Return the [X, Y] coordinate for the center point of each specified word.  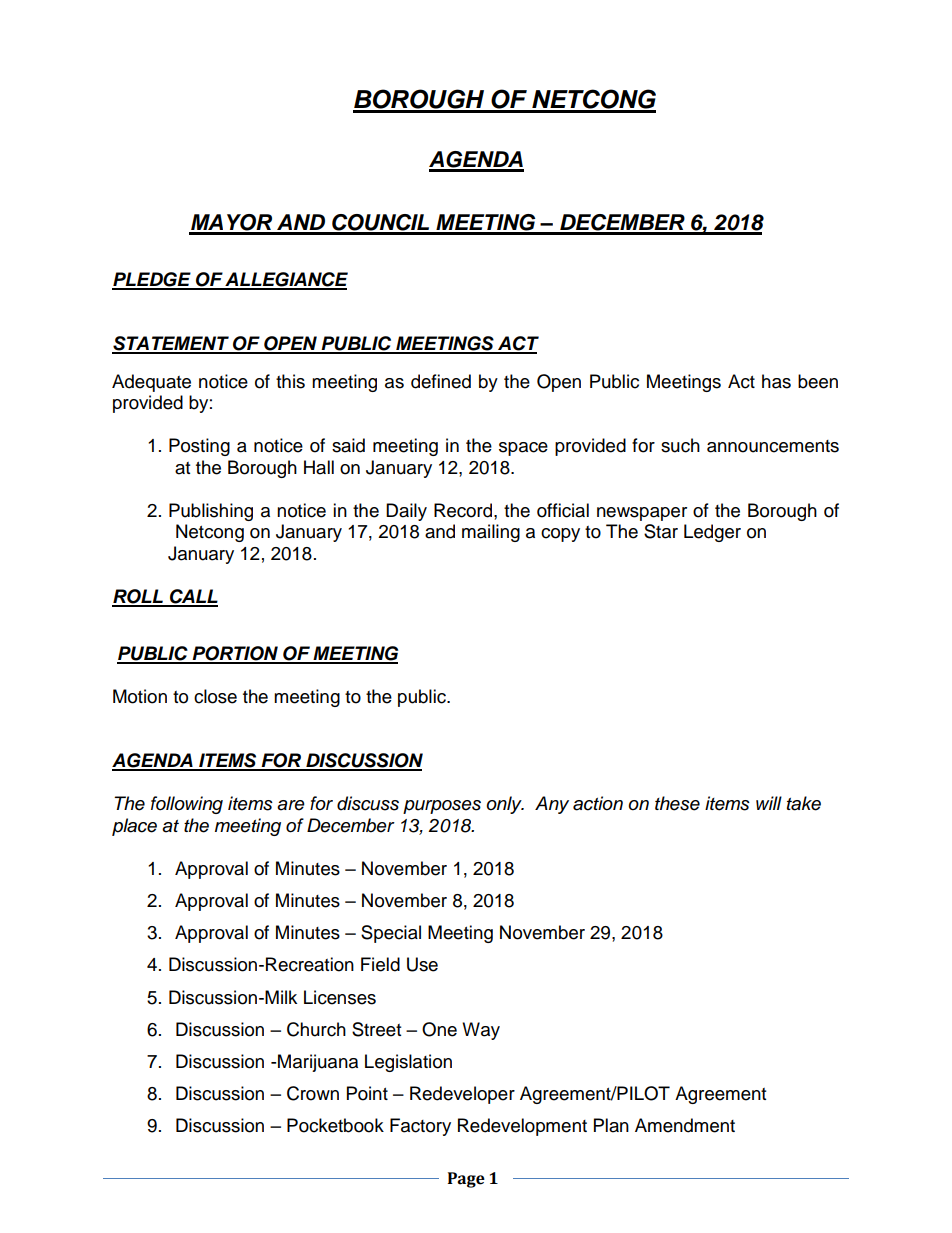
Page [466, 1180]
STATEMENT [171, 344]
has [776, 381]
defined [441, 381]
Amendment [685, 1125]
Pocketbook [335, 1125]
